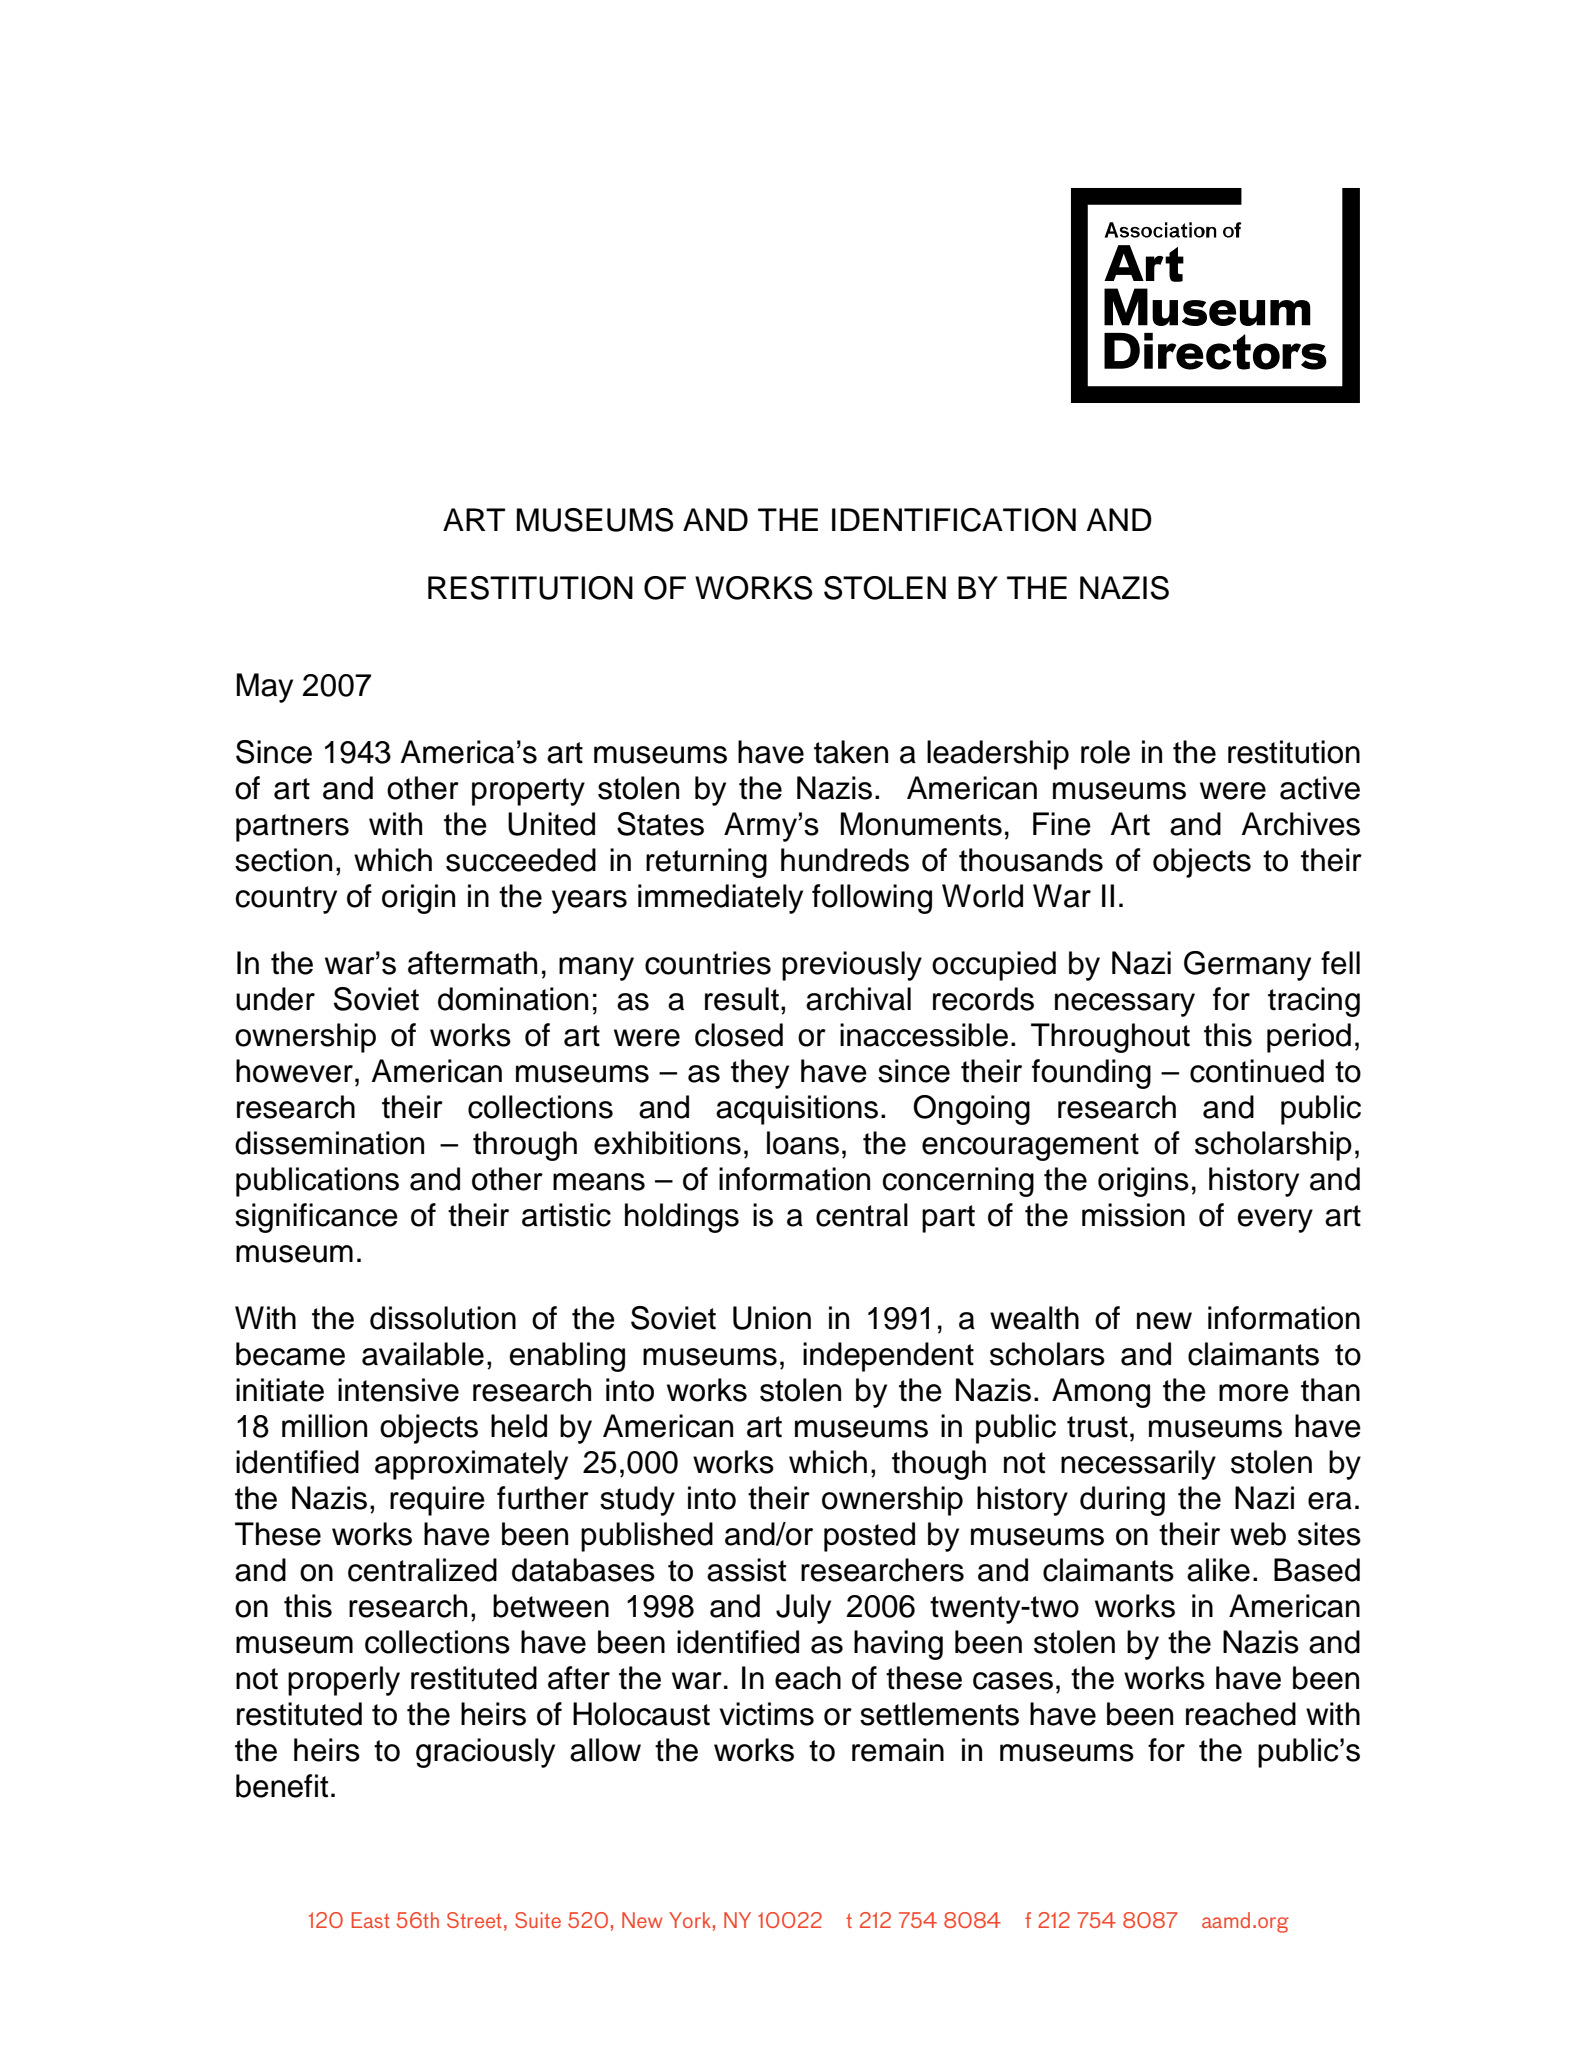 Image resolution: width=1596 pixels, height=2066 pixels. I want to click on cases, so click(1013, 1681).
